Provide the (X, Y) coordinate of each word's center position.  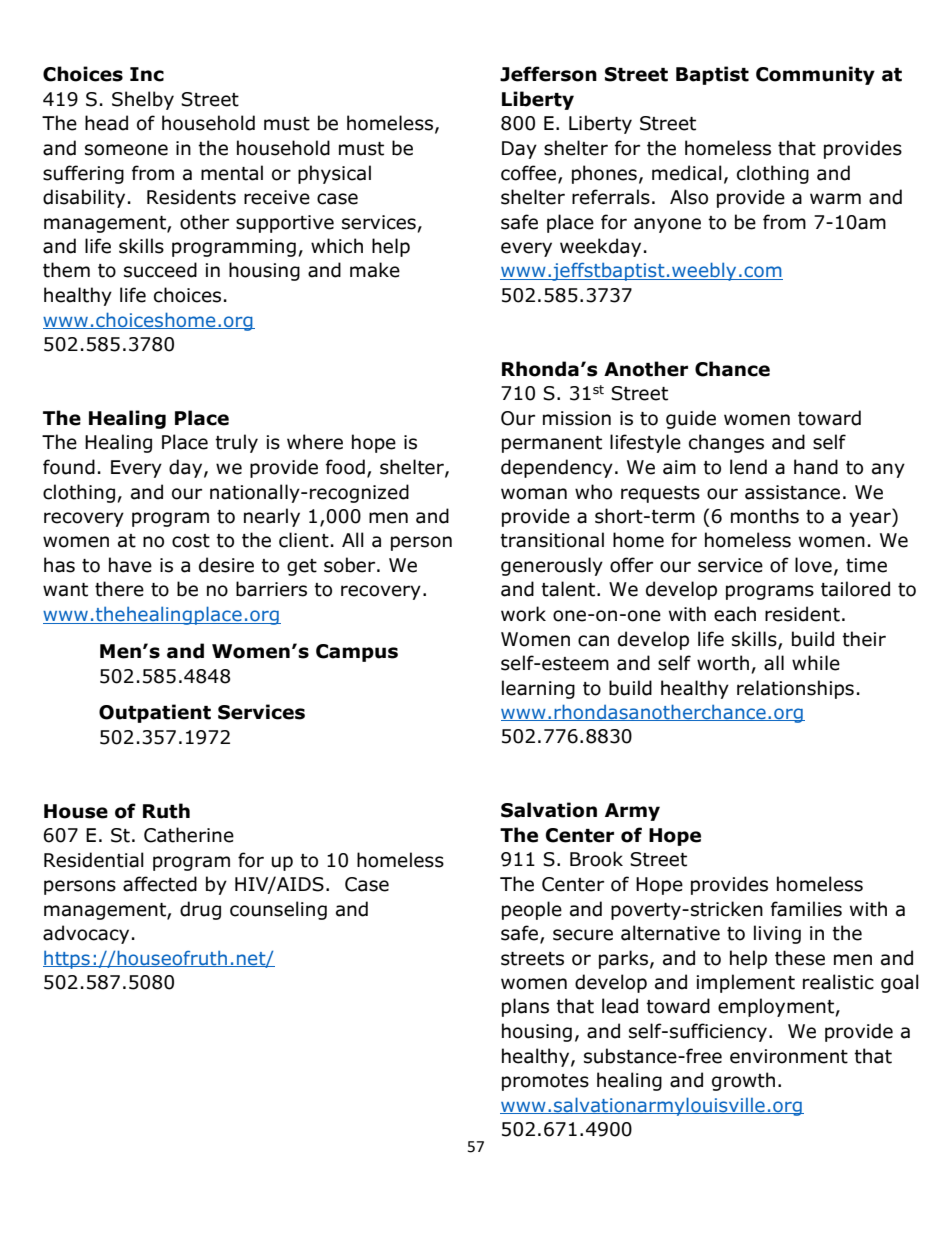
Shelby (143, 100)
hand (816, 467)
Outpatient (155, 713)
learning (538, 689)
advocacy (86, 934)
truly (236, 443)
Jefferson (548, 74)
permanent (552, 444)
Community (815, 75)
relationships (795, 689)
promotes (545, 1082)
